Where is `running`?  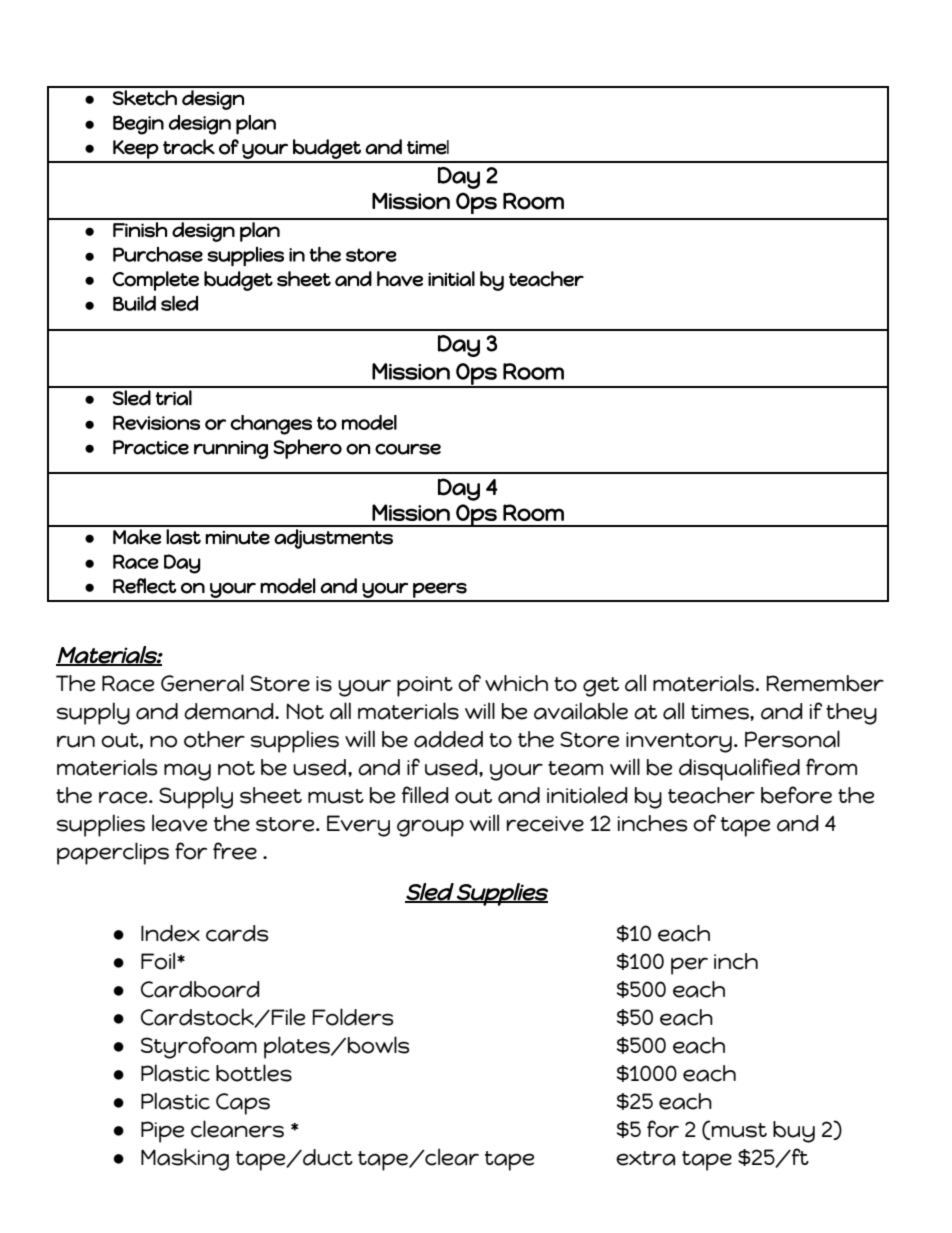
running is located at coordinates (231, 450).
